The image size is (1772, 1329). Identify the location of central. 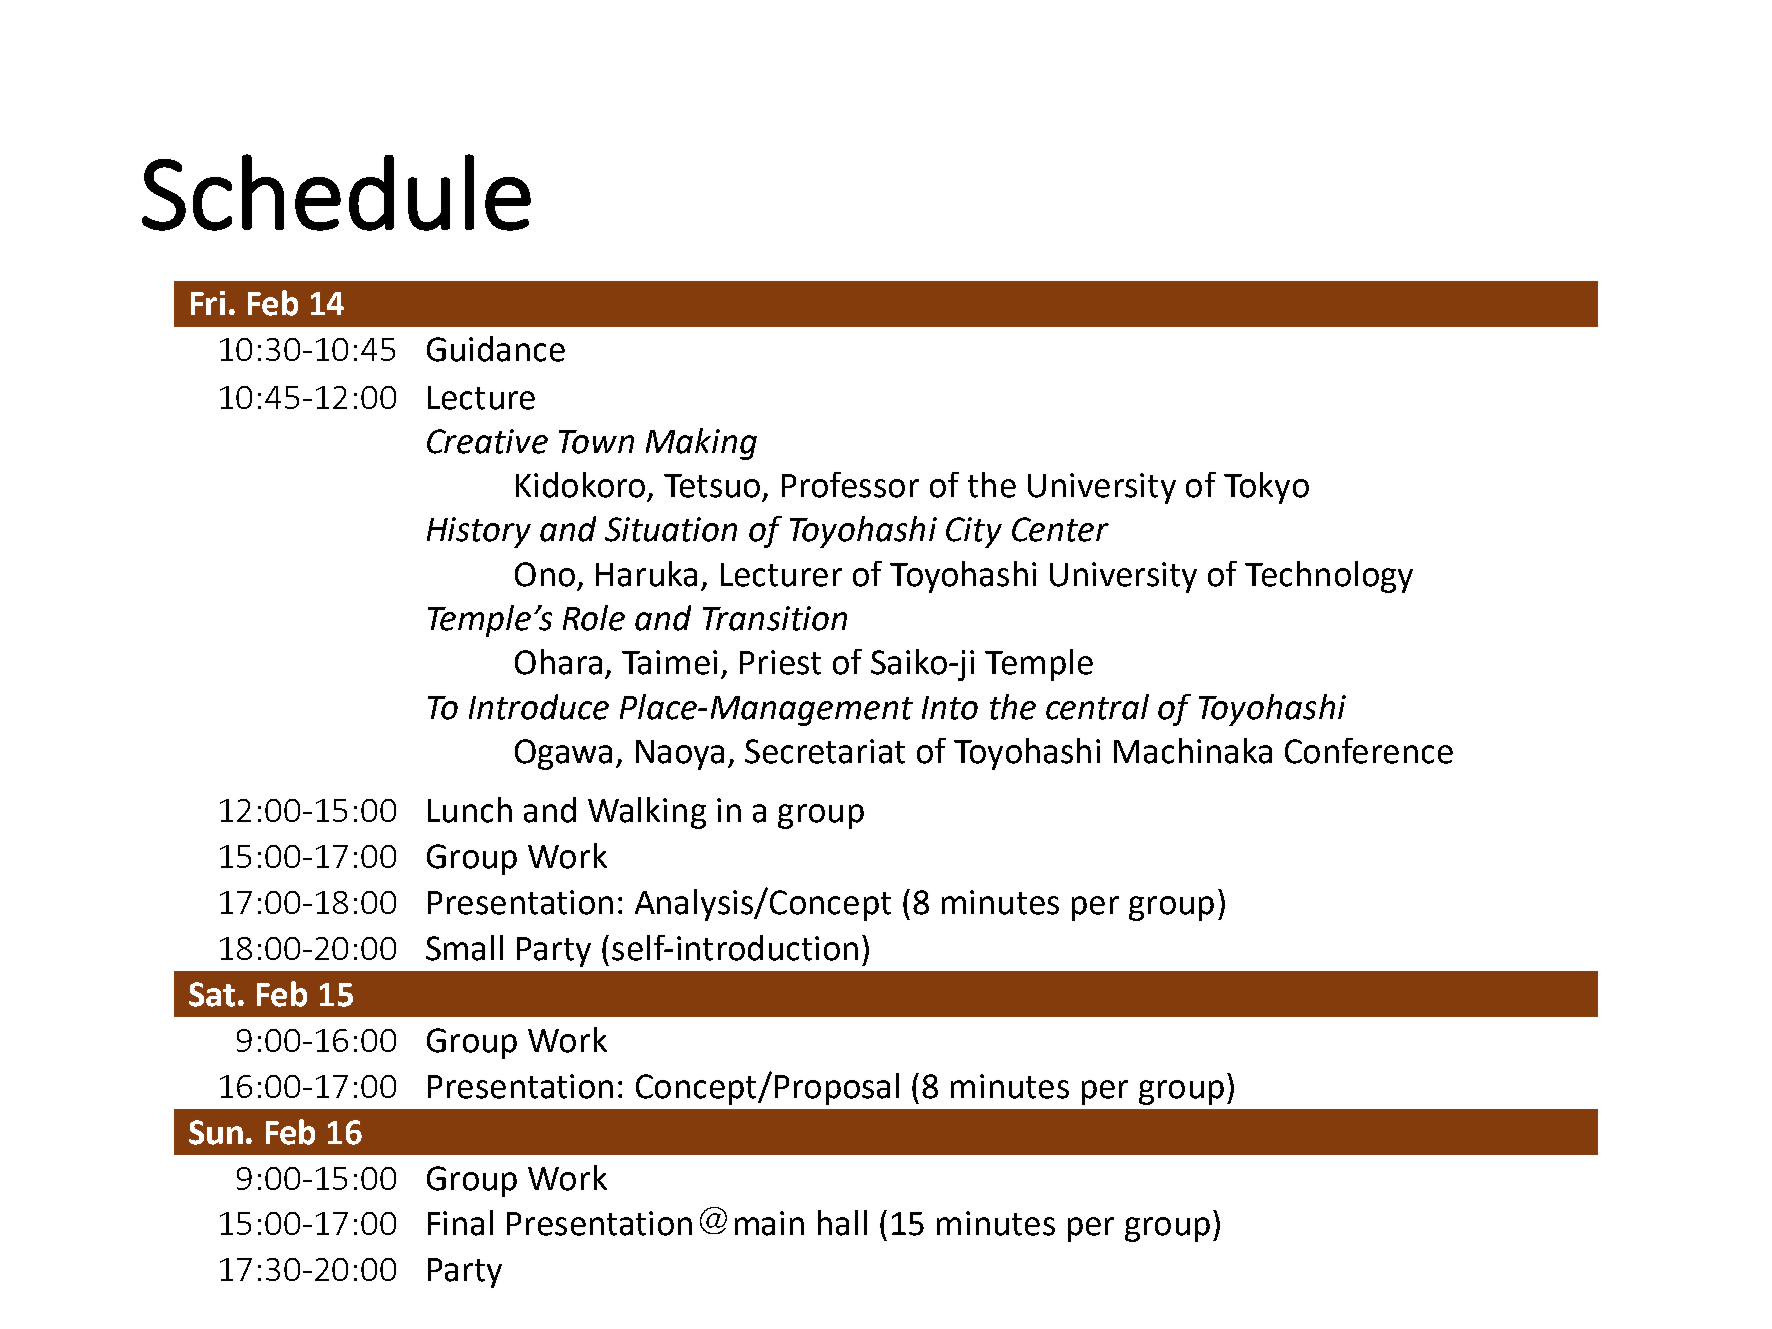
(1097, 707).
